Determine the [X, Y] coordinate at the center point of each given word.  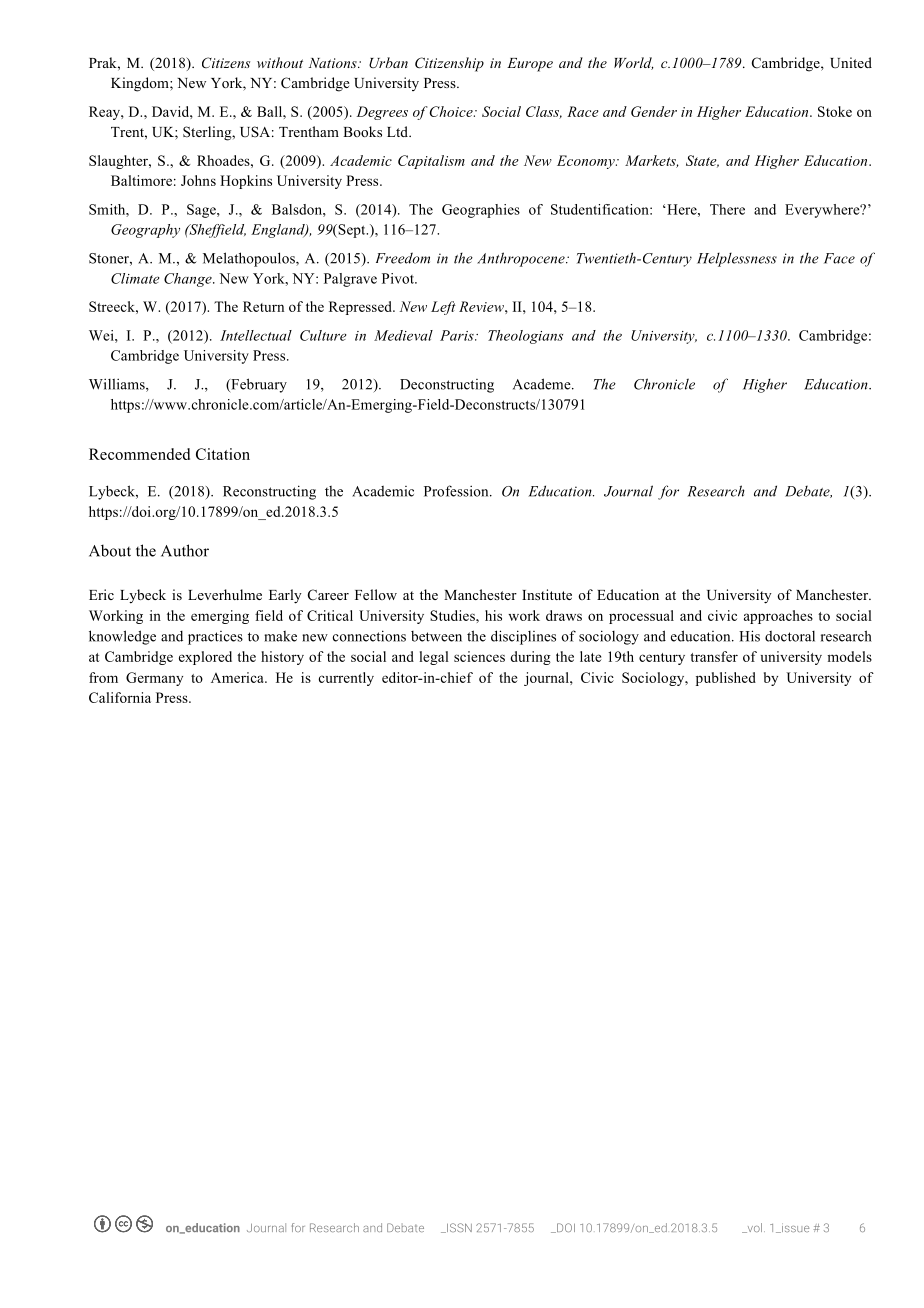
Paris [458, 335]
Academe [543, 384]
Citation [223, 454]
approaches [778, 617]
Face [839, 258]
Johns [198, 180]
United [851, 63]
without [280, 62]
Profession [457, 491]
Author [185, 550]
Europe [530, 65]
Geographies [481, 211]
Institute [547, 594]
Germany [154, 679]
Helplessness [737, 260]
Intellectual [256, 335]
